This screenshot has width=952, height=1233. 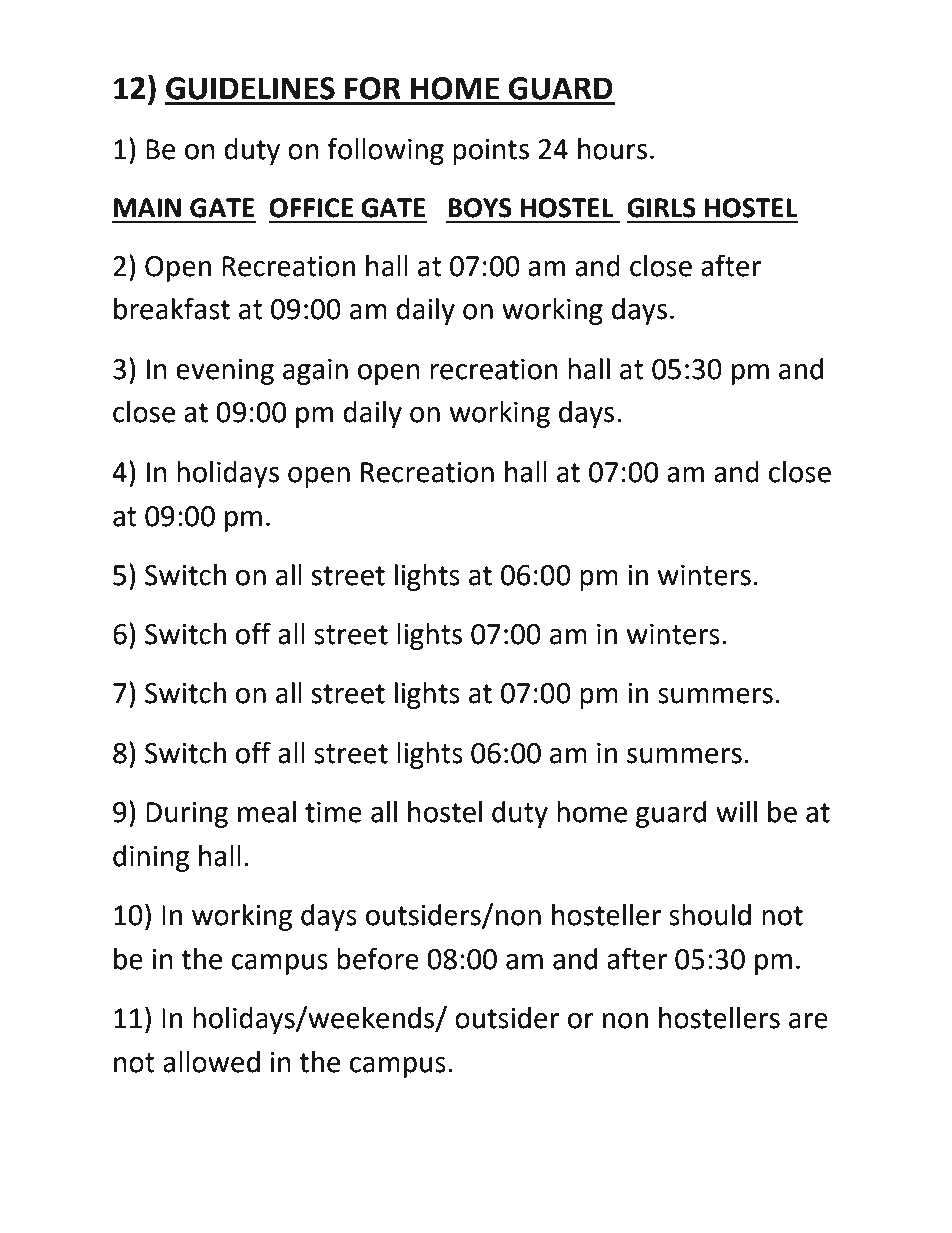 I want to click on allowed, so click(x=211, y=1062).
